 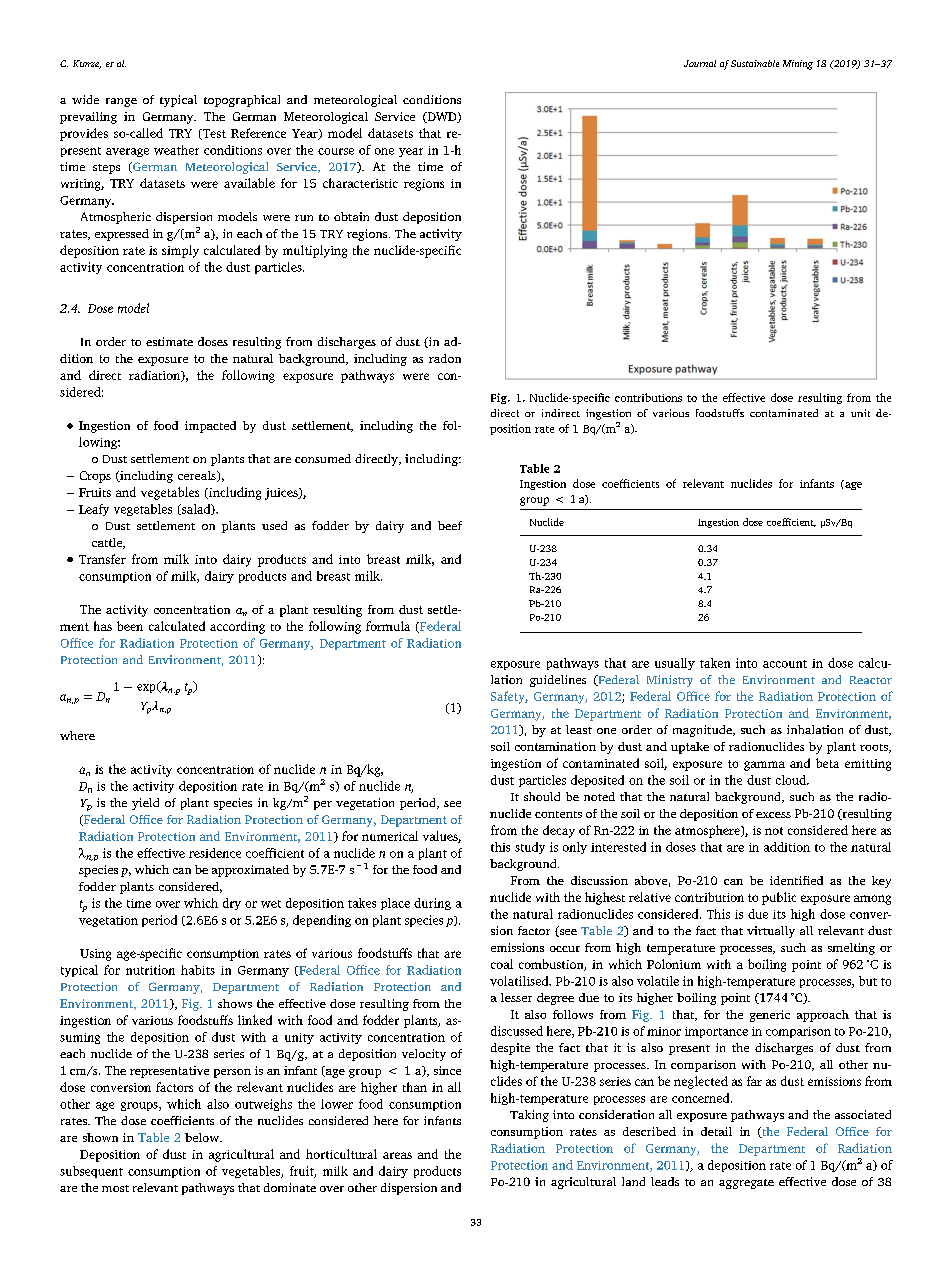 I want to click on DWD, so click(x=442, y=117).
